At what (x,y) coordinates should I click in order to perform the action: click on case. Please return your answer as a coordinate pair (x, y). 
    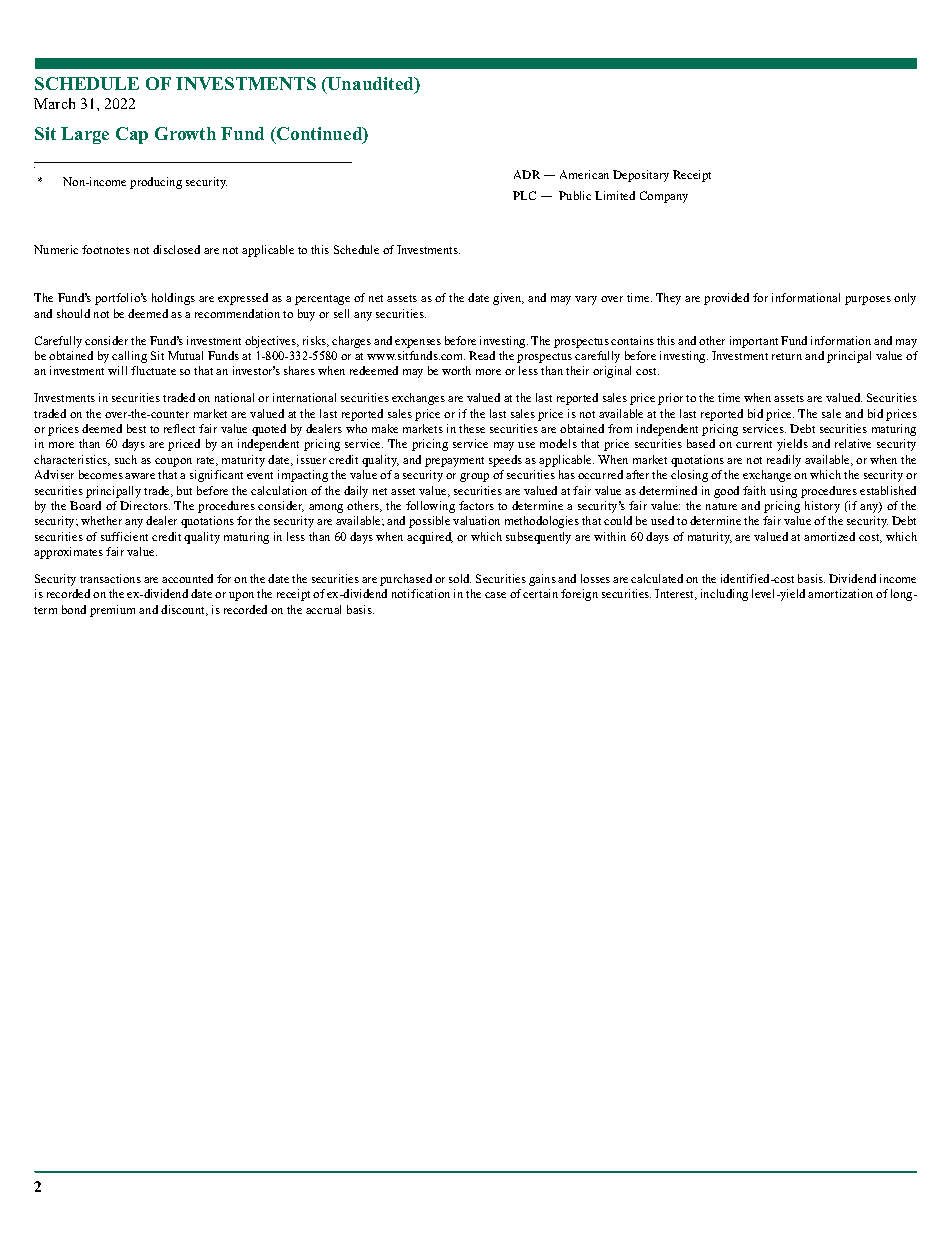
    Looking at the image, I should click on (495, 595).
